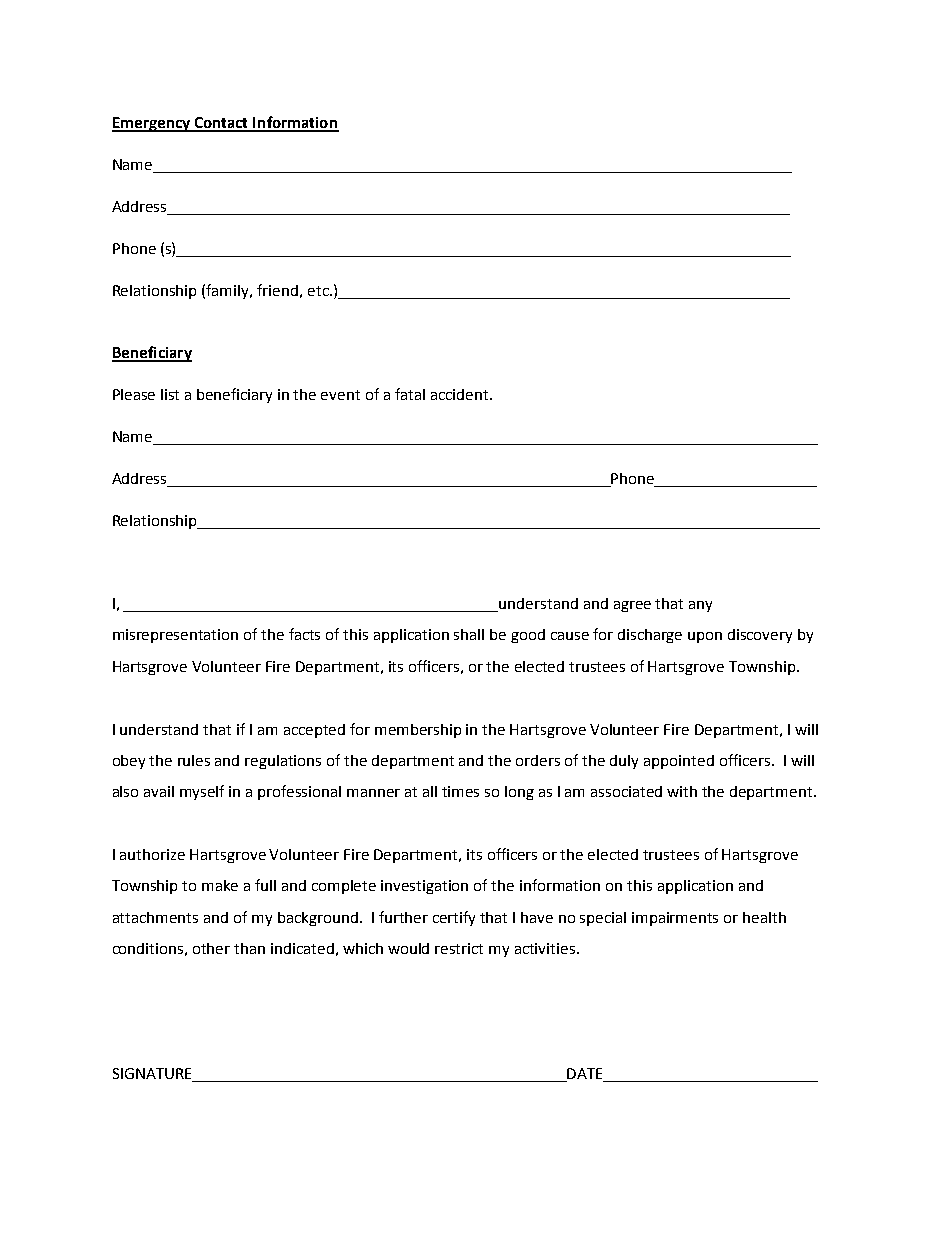 This screenshot has width=952, height=1233. Describe the element at coordinates (194, 760) in the screenshot. I see `rules` at that location.
